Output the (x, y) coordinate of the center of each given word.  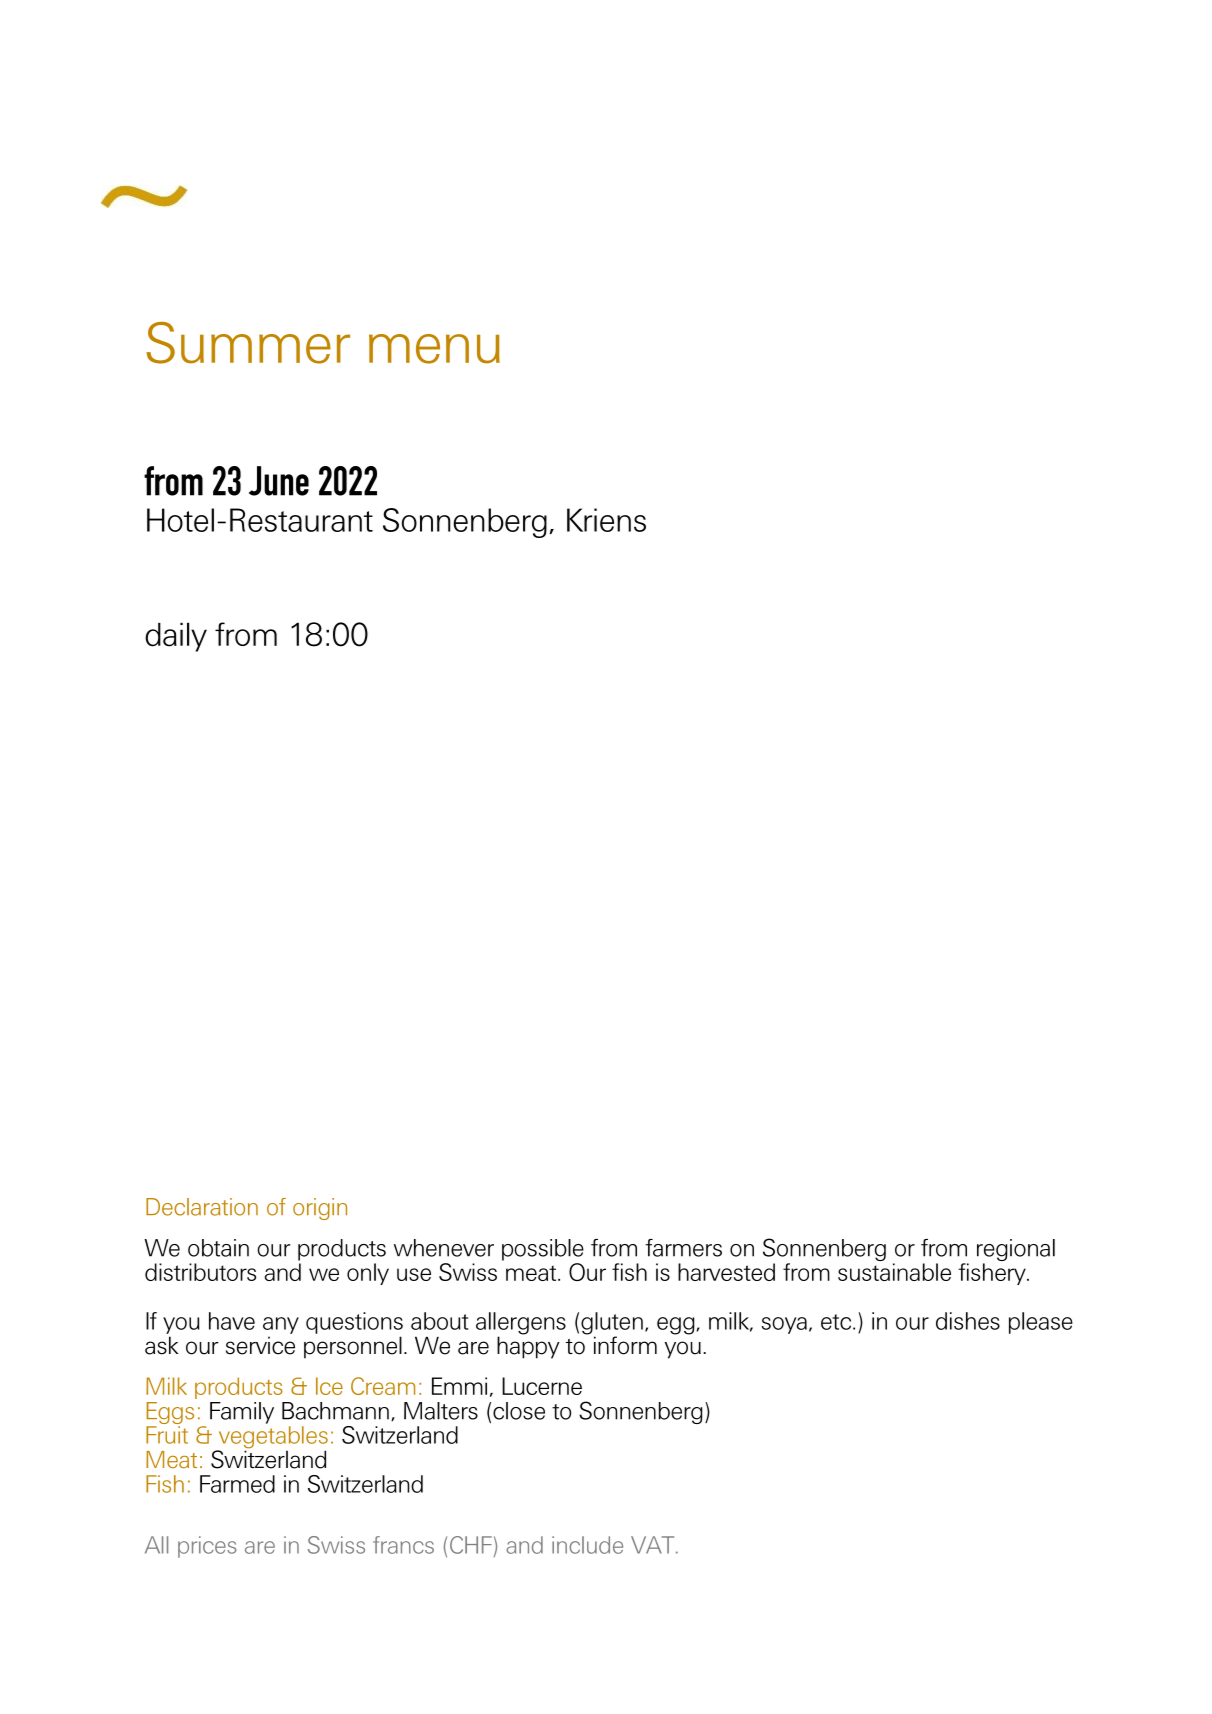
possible (543, 1250)
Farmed (237, 1484)
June (279, 481)
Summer (248, 343)
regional (1016, 1251)
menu (434, 349)
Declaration (202, 1207)
